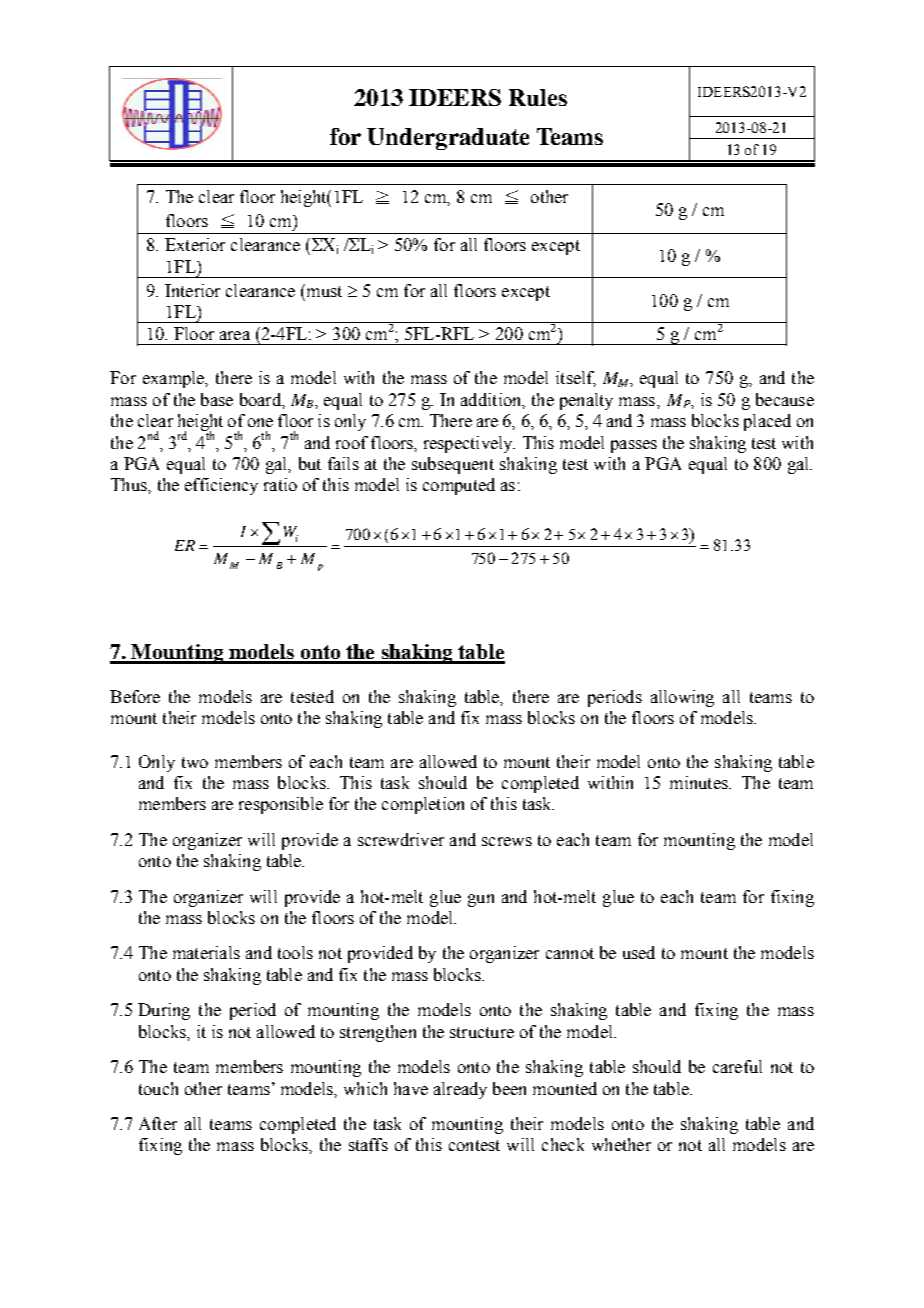 The width and height of the page is (924, 1308). I want to click on addition, so click(492, 400).
